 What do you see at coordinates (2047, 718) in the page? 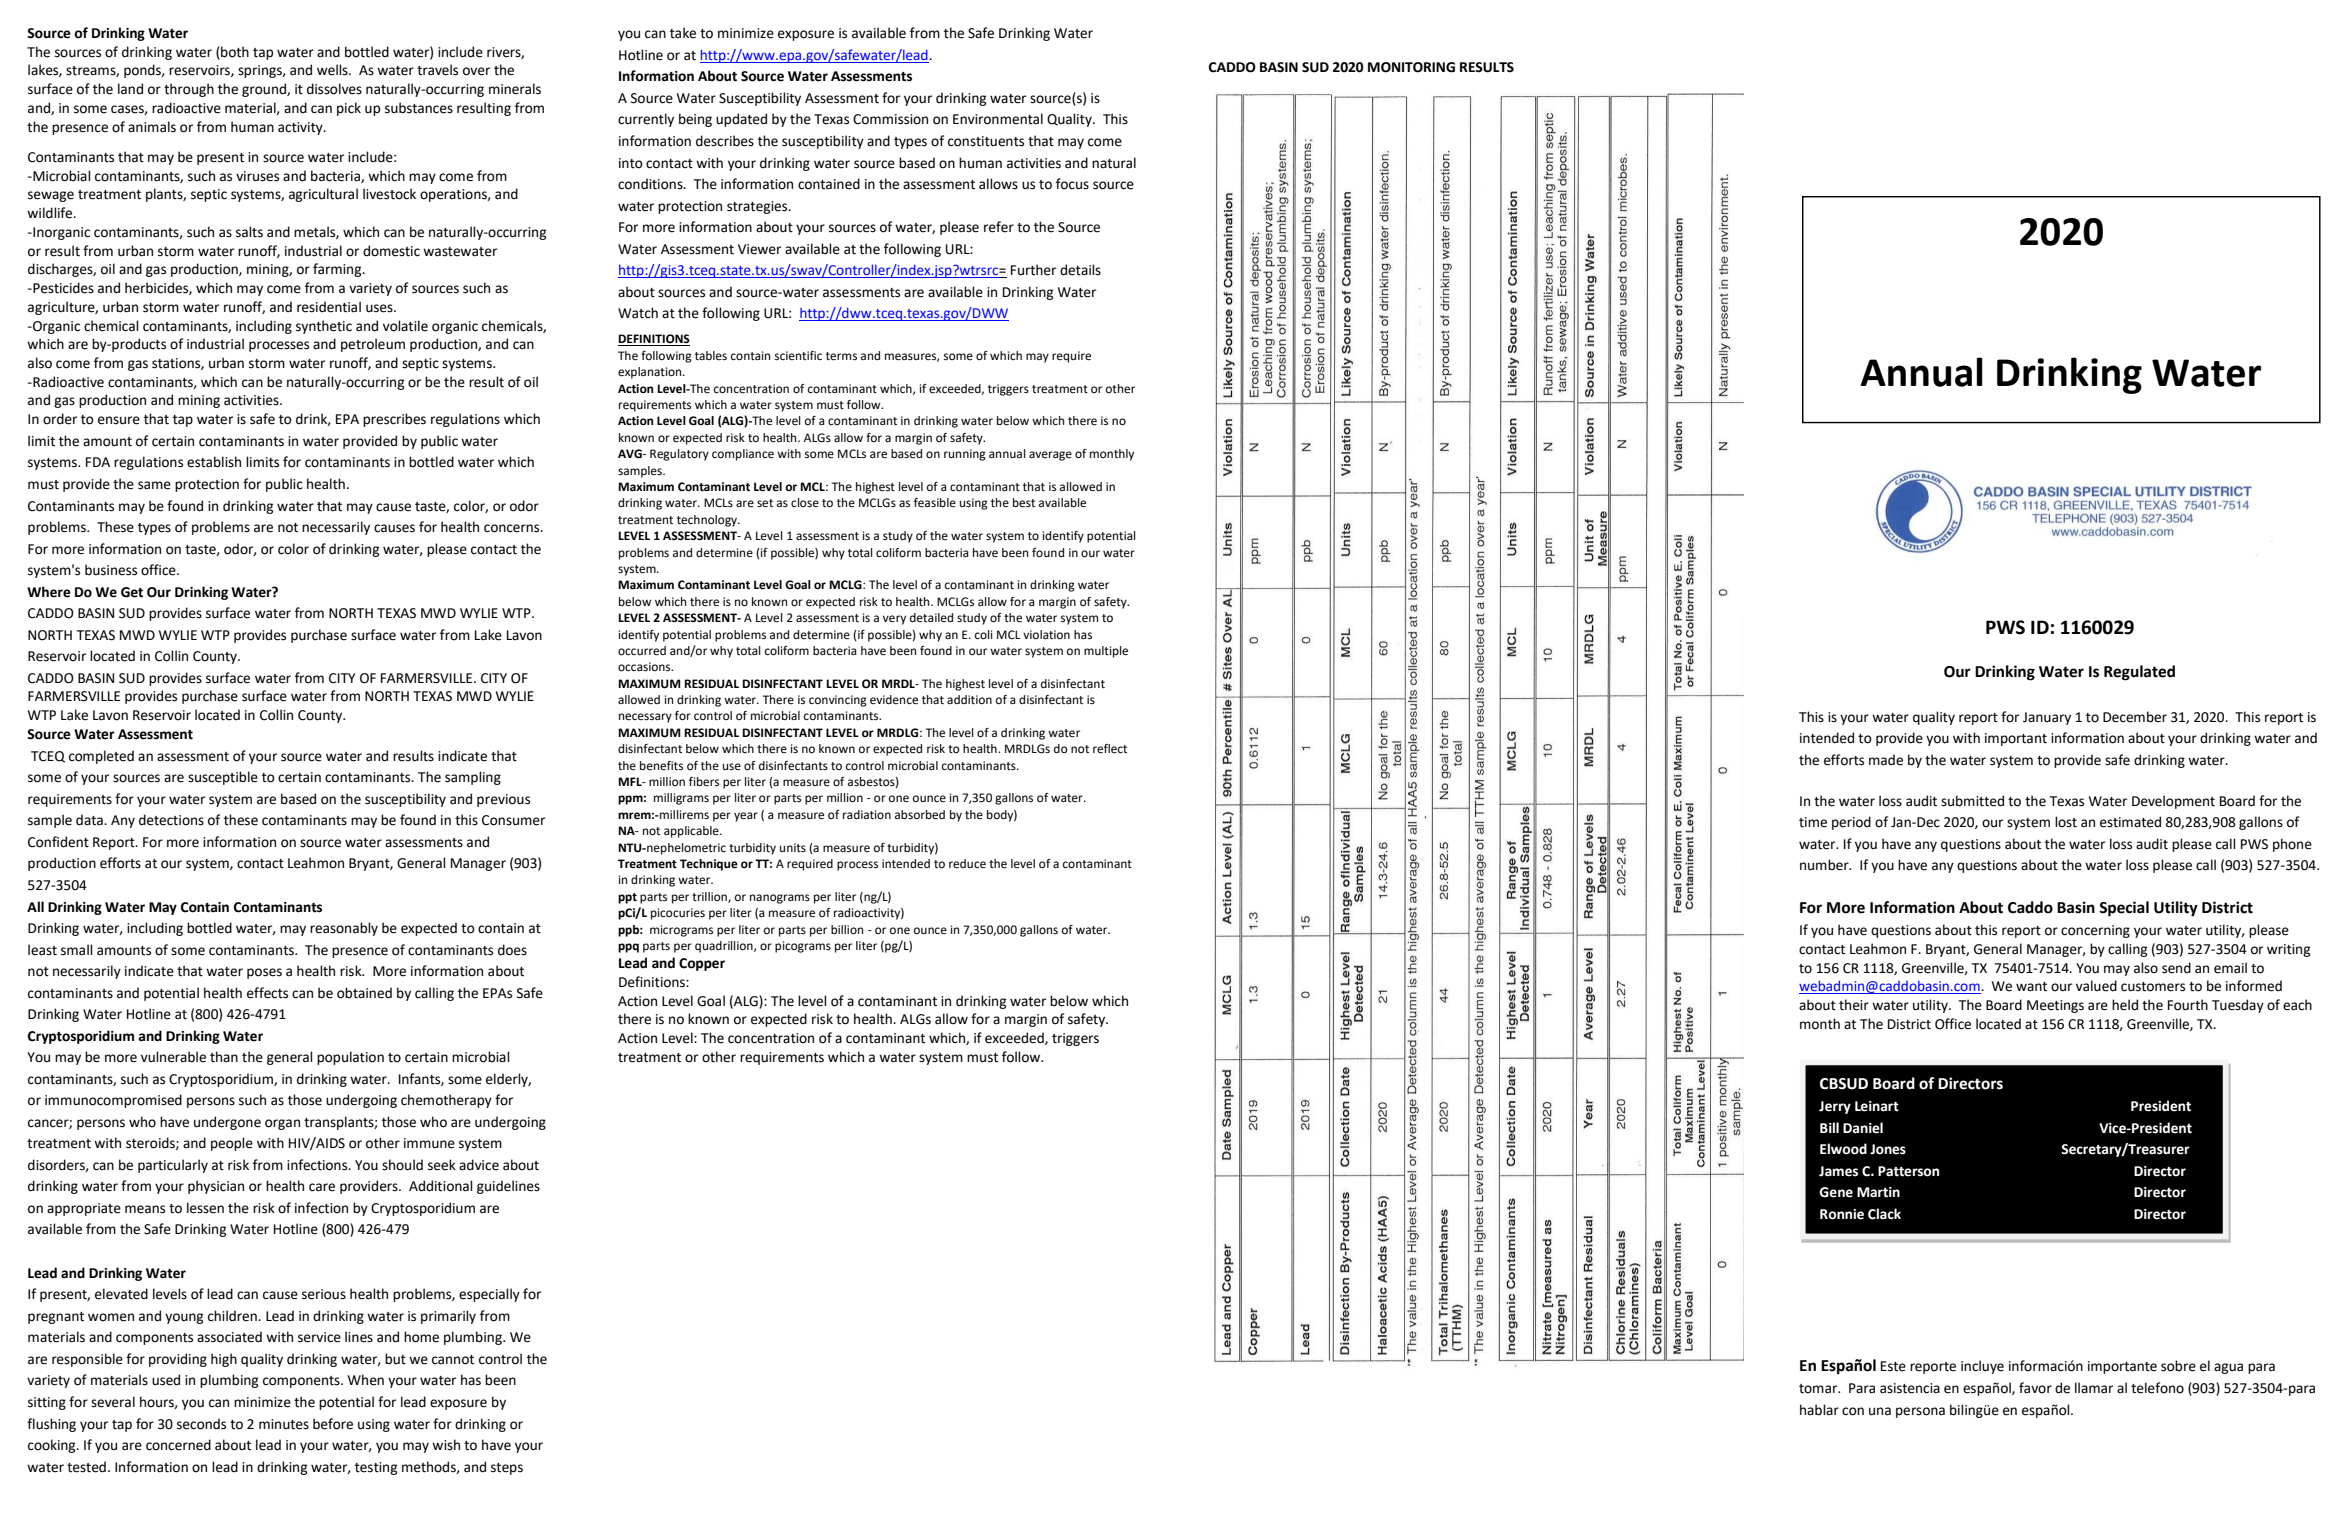
I see `January` at bounding box center [2047, 718].
